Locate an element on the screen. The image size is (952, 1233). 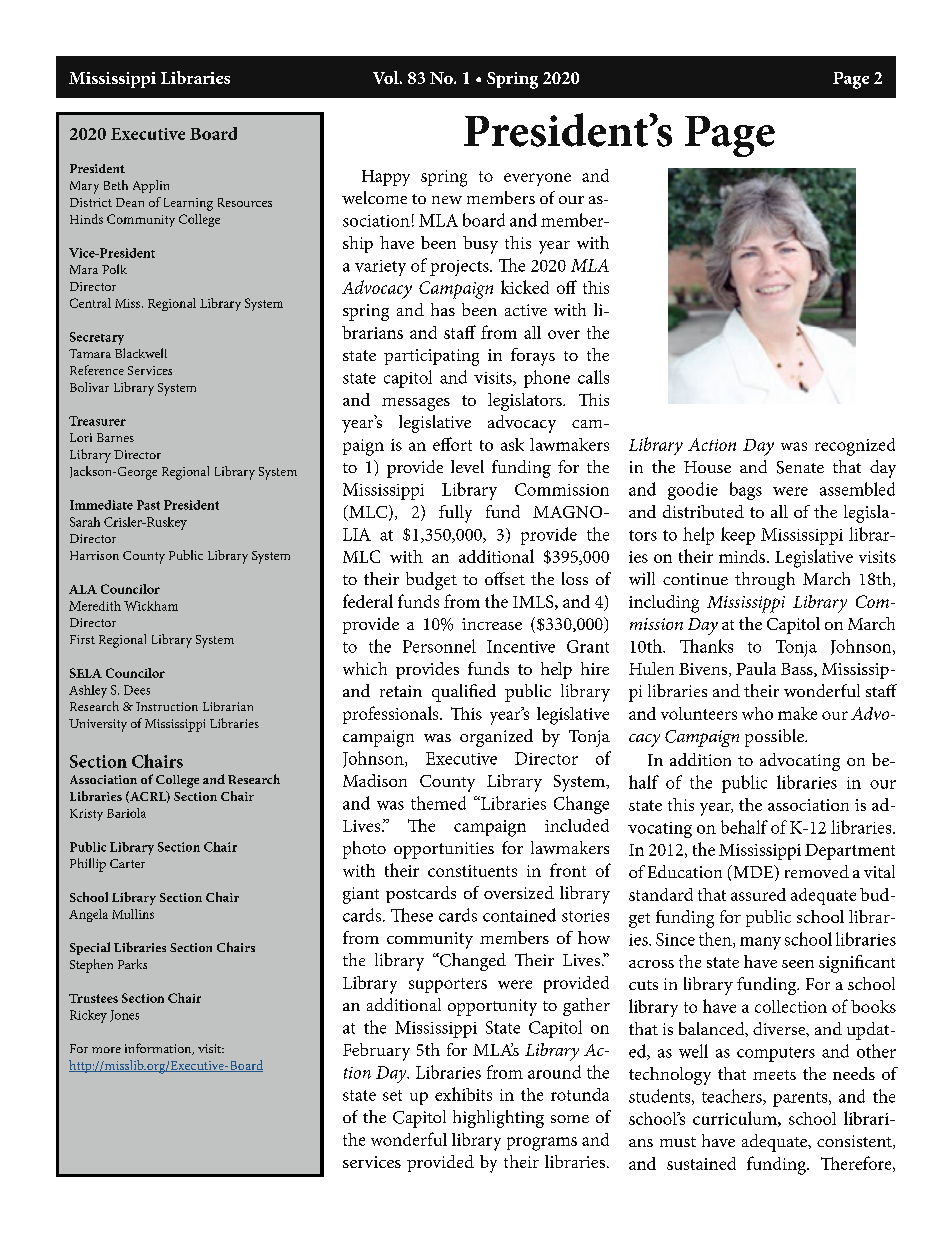
highlighting is located at coordinates (498, 1119).
